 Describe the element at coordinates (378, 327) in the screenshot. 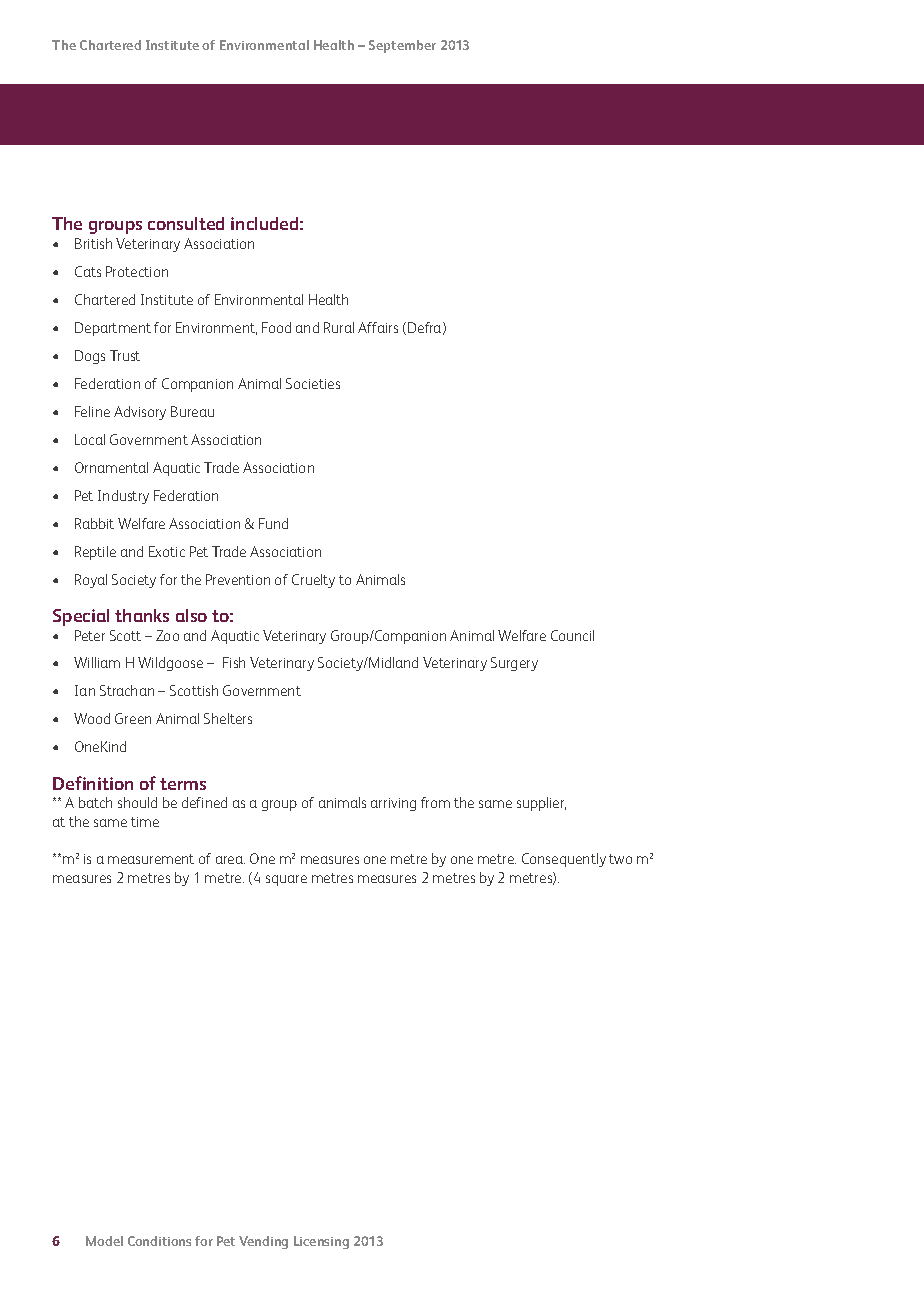

I see `Affairs` at that location.
